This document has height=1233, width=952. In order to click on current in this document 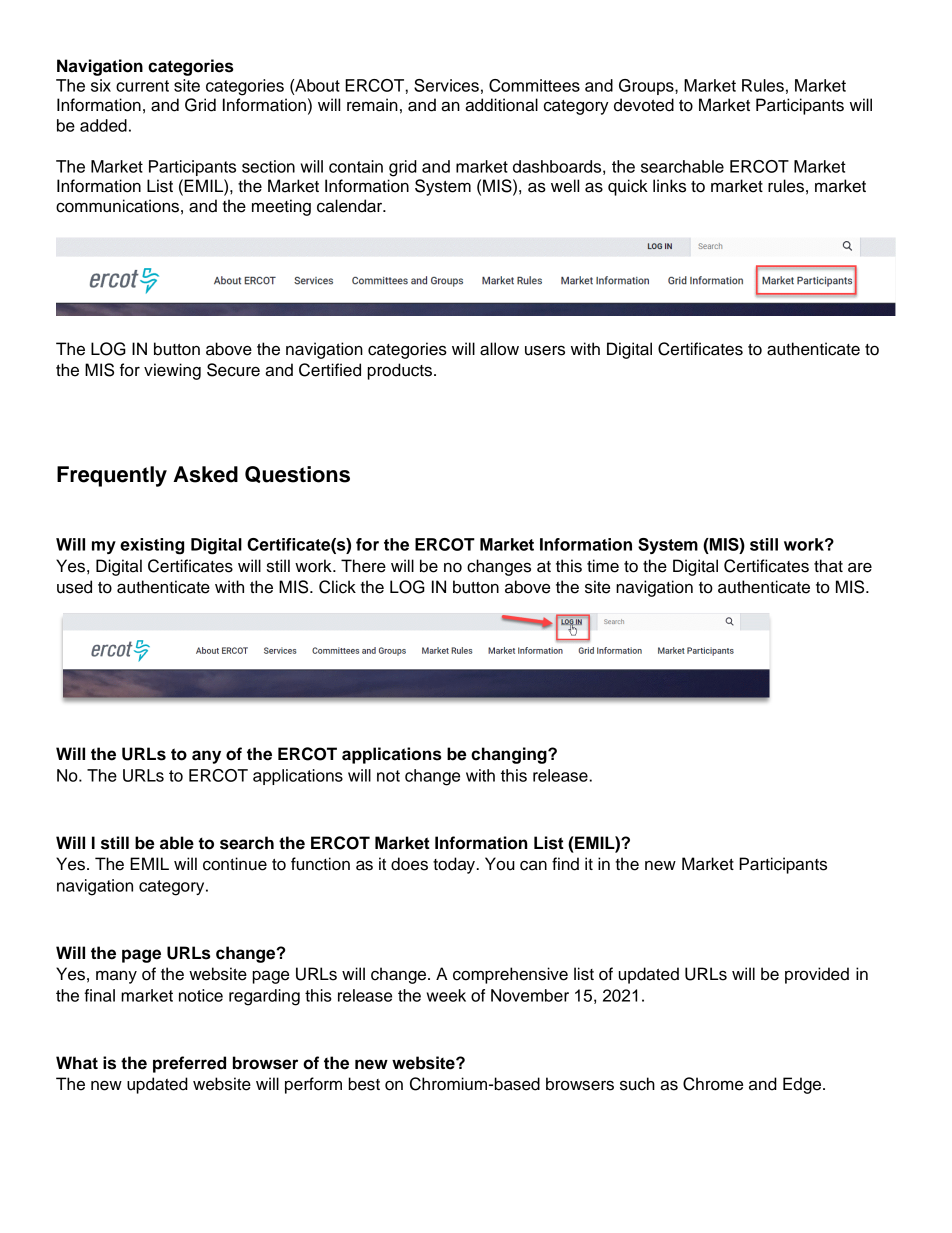, I will do `click(142, 86)`.
